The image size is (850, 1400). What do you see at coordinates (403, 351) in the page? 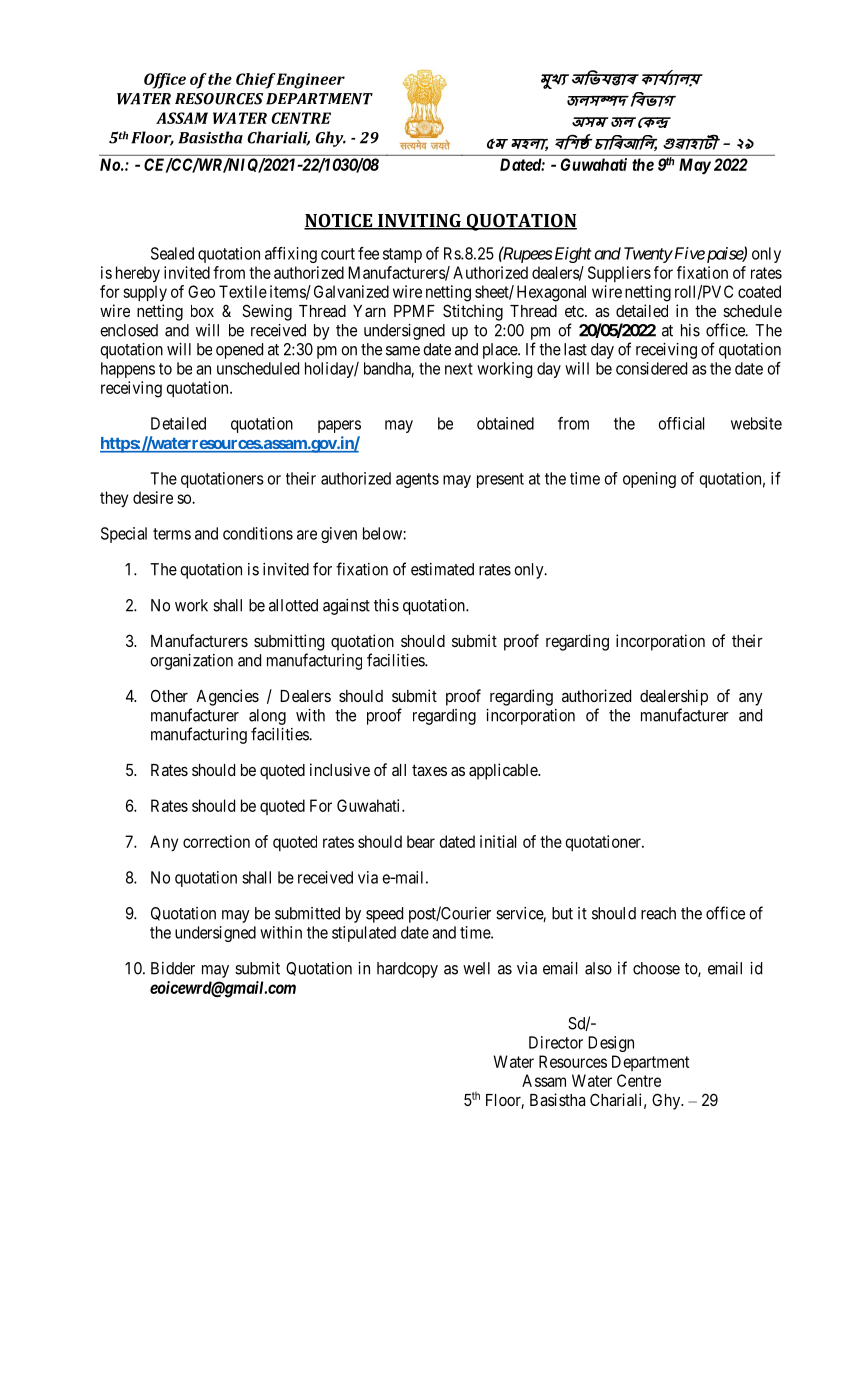
I see `same` at bounding box center [403, 351].
